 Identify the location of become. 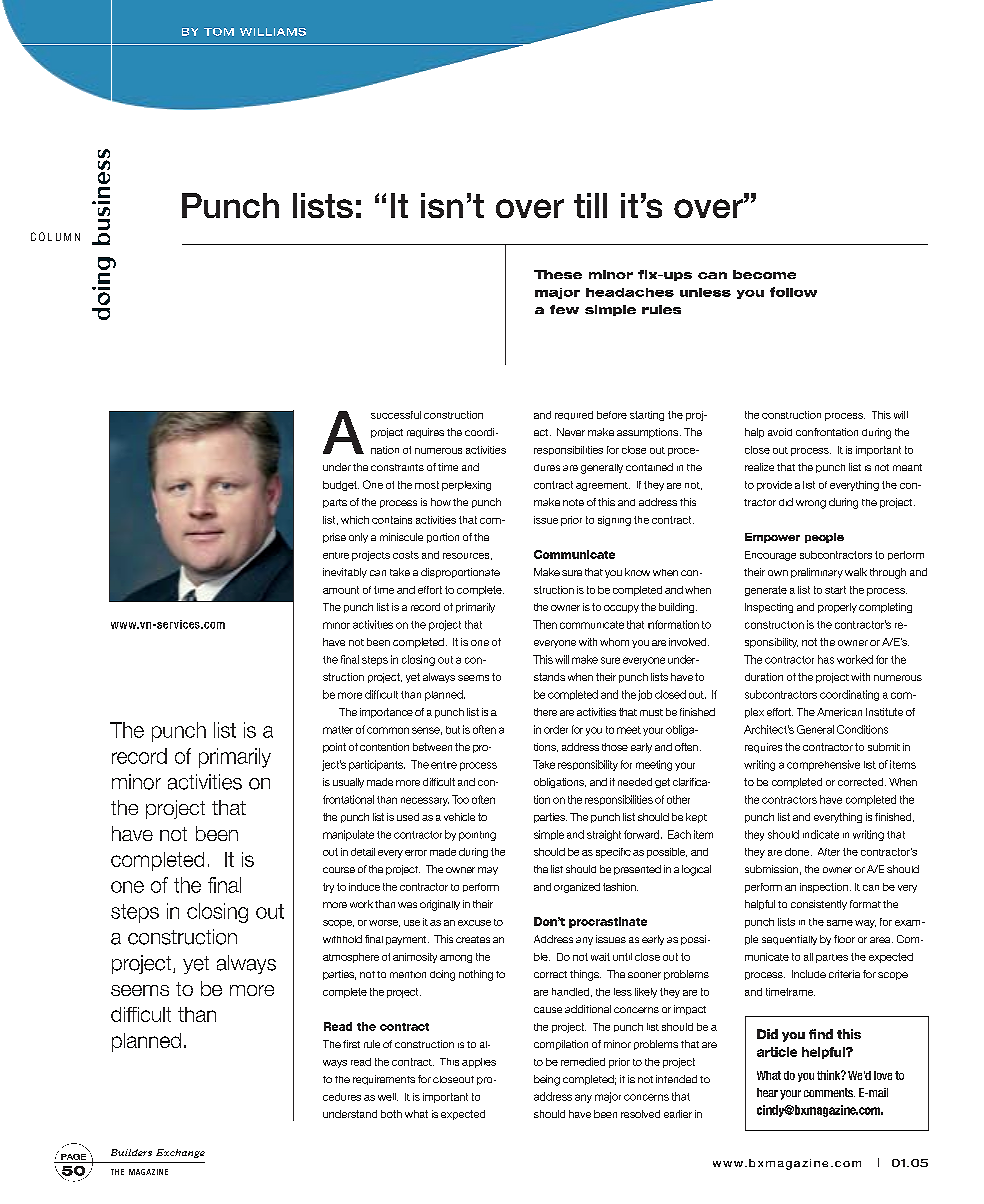
(764, 274).
